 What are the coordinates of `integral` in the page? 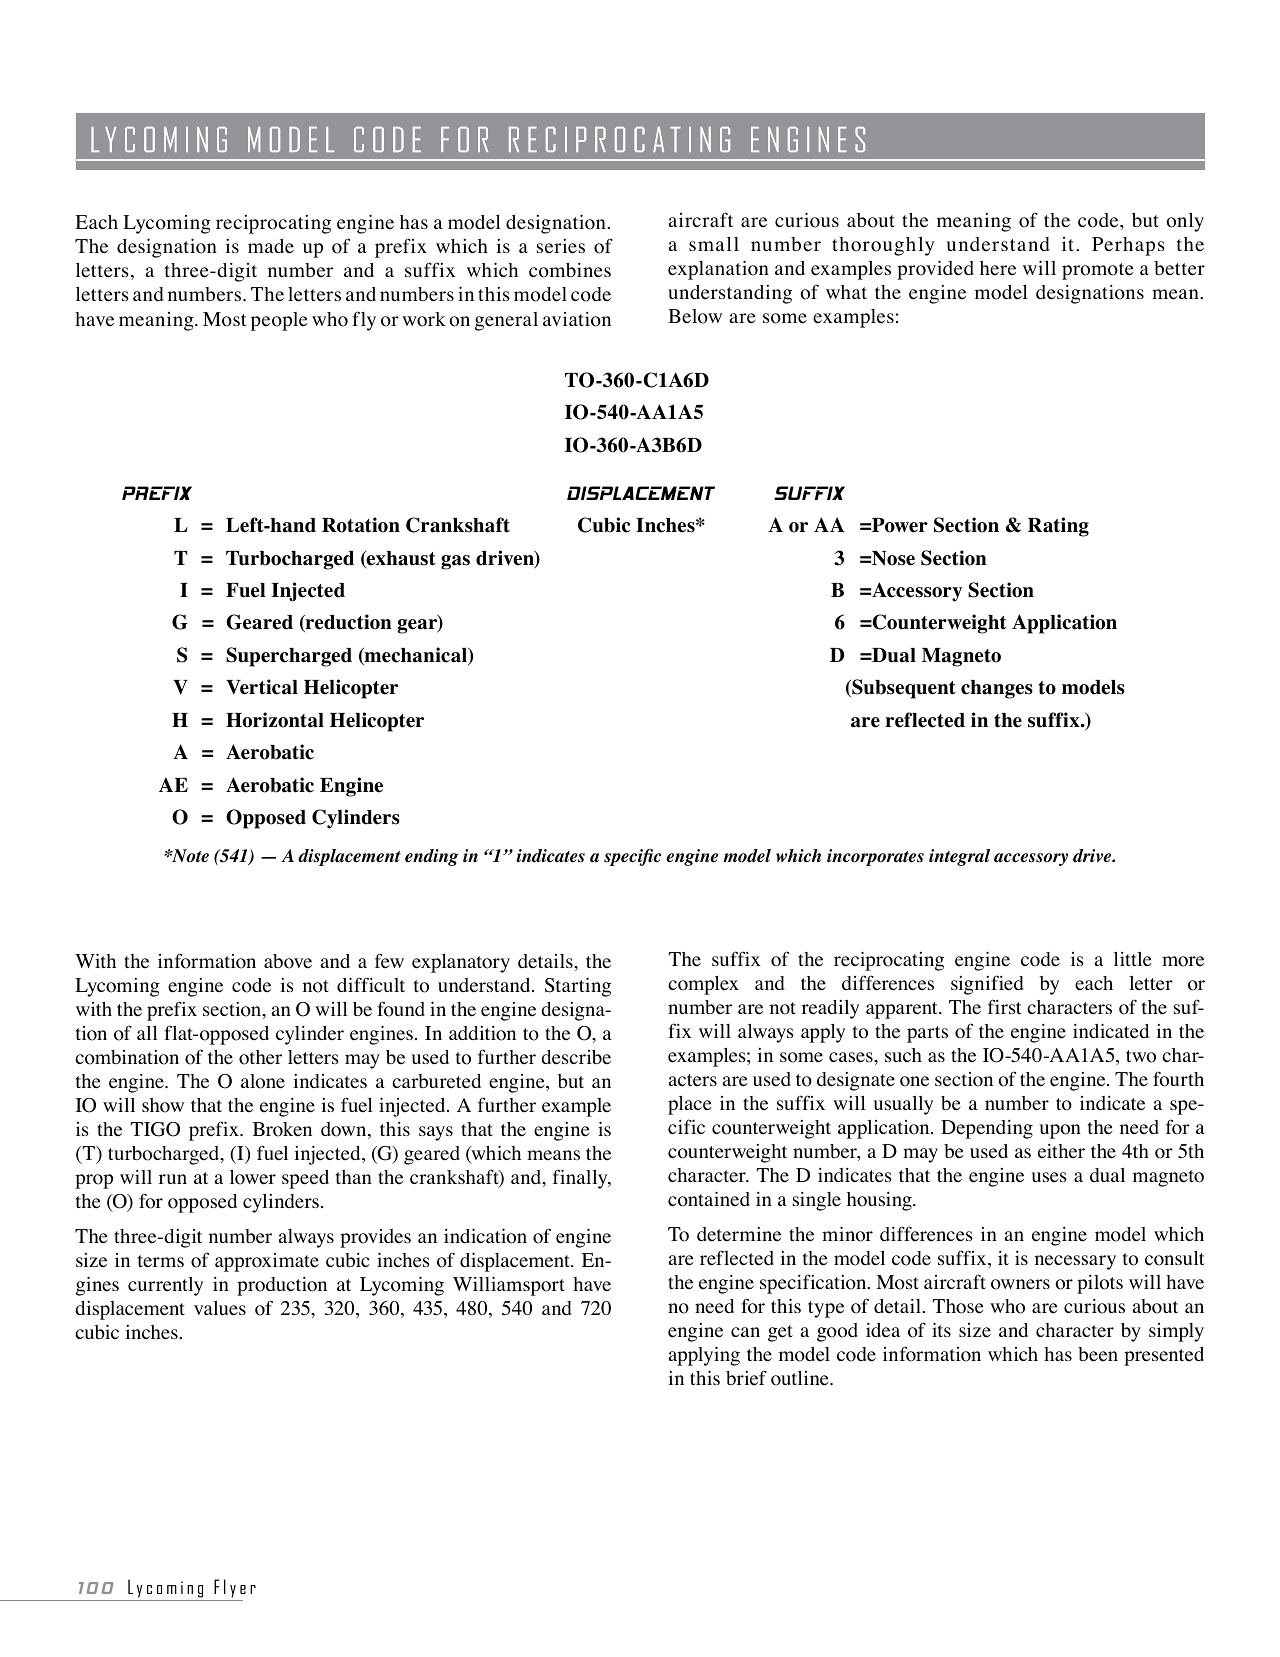 It's located at (959, 857).
